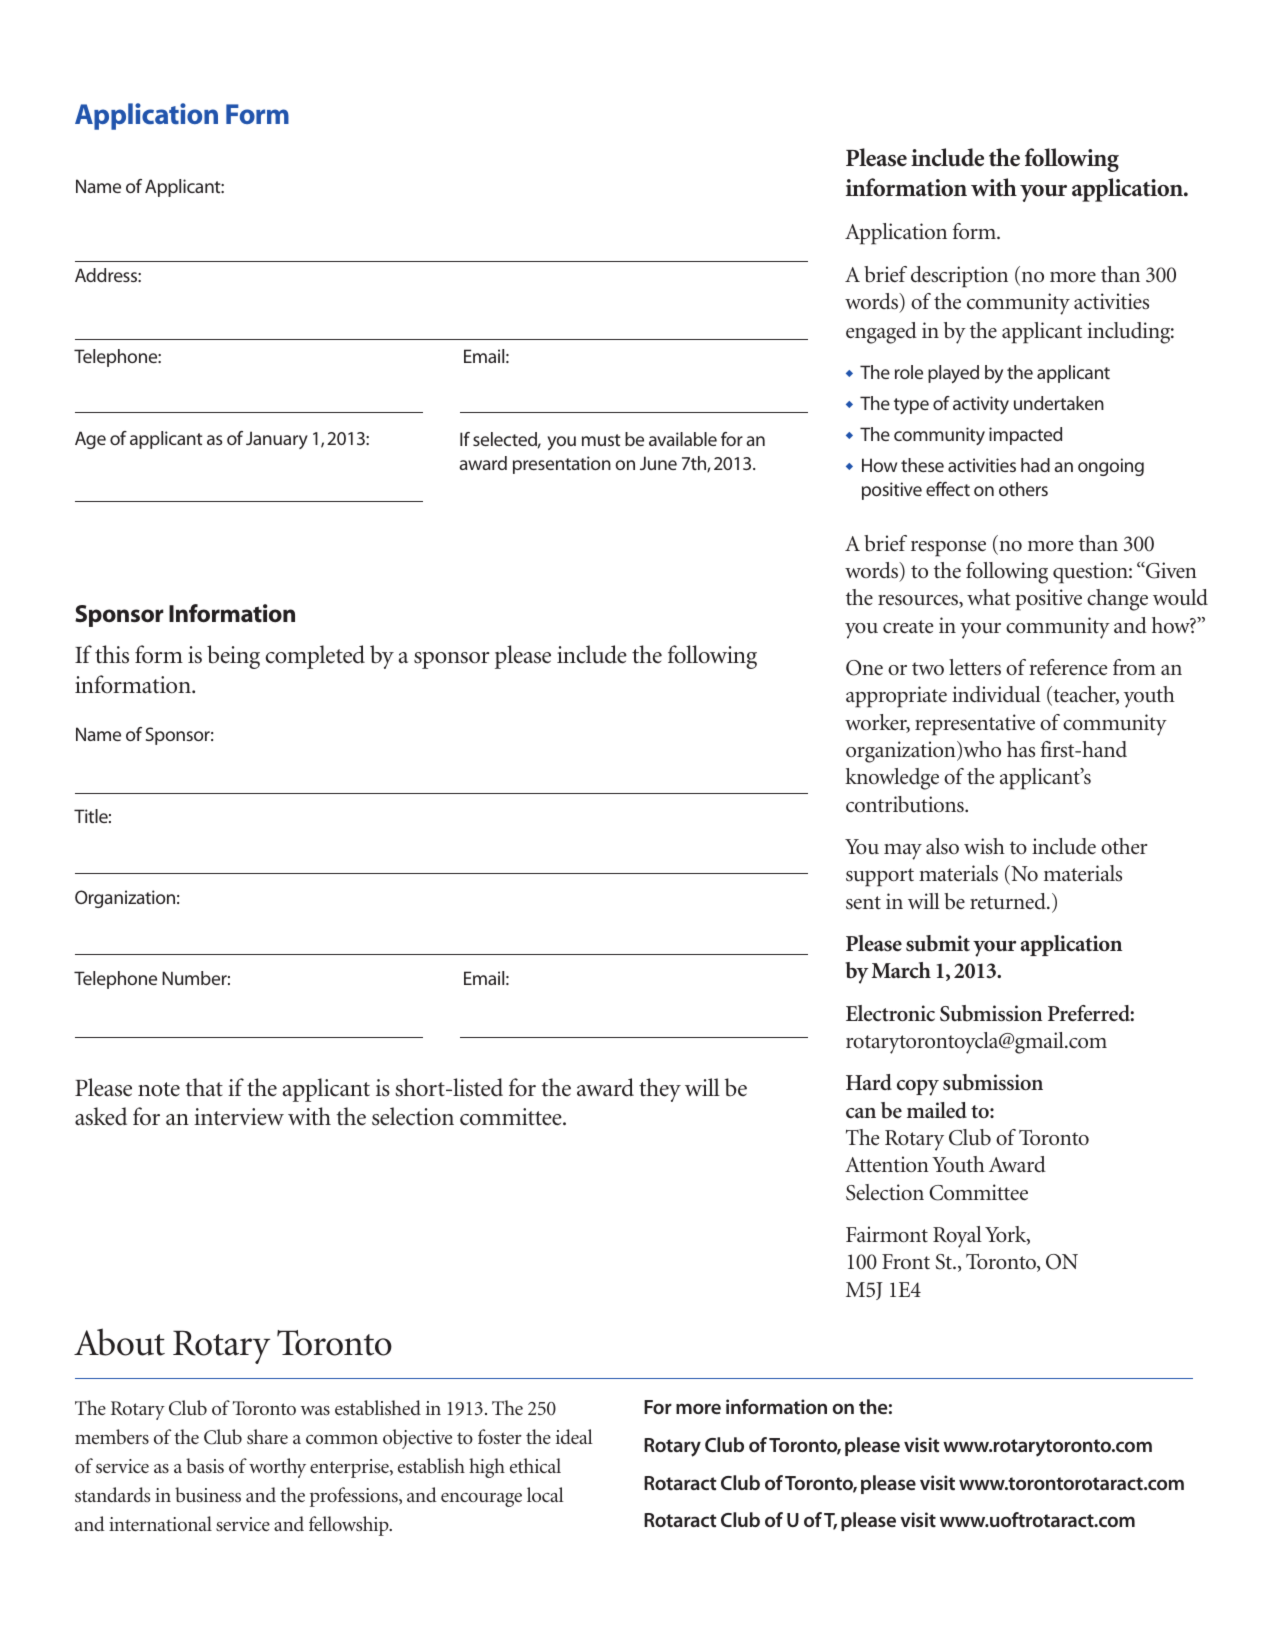  Describe the element at coordinates (683, 439) in the document. I see `available` at that location.
